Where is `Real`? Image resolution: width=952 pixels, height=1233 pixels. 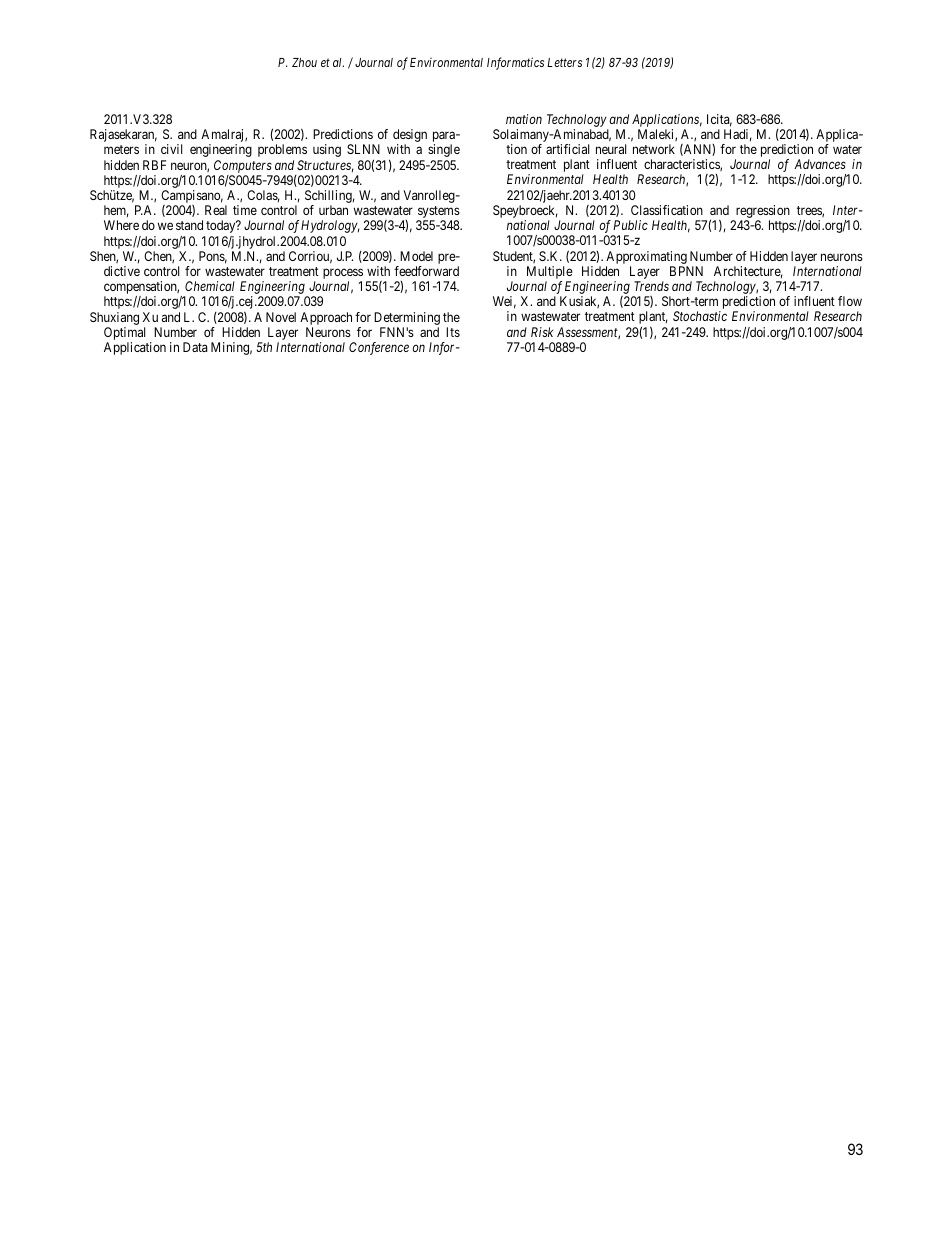 Real is located at coordinates (216, 210).
